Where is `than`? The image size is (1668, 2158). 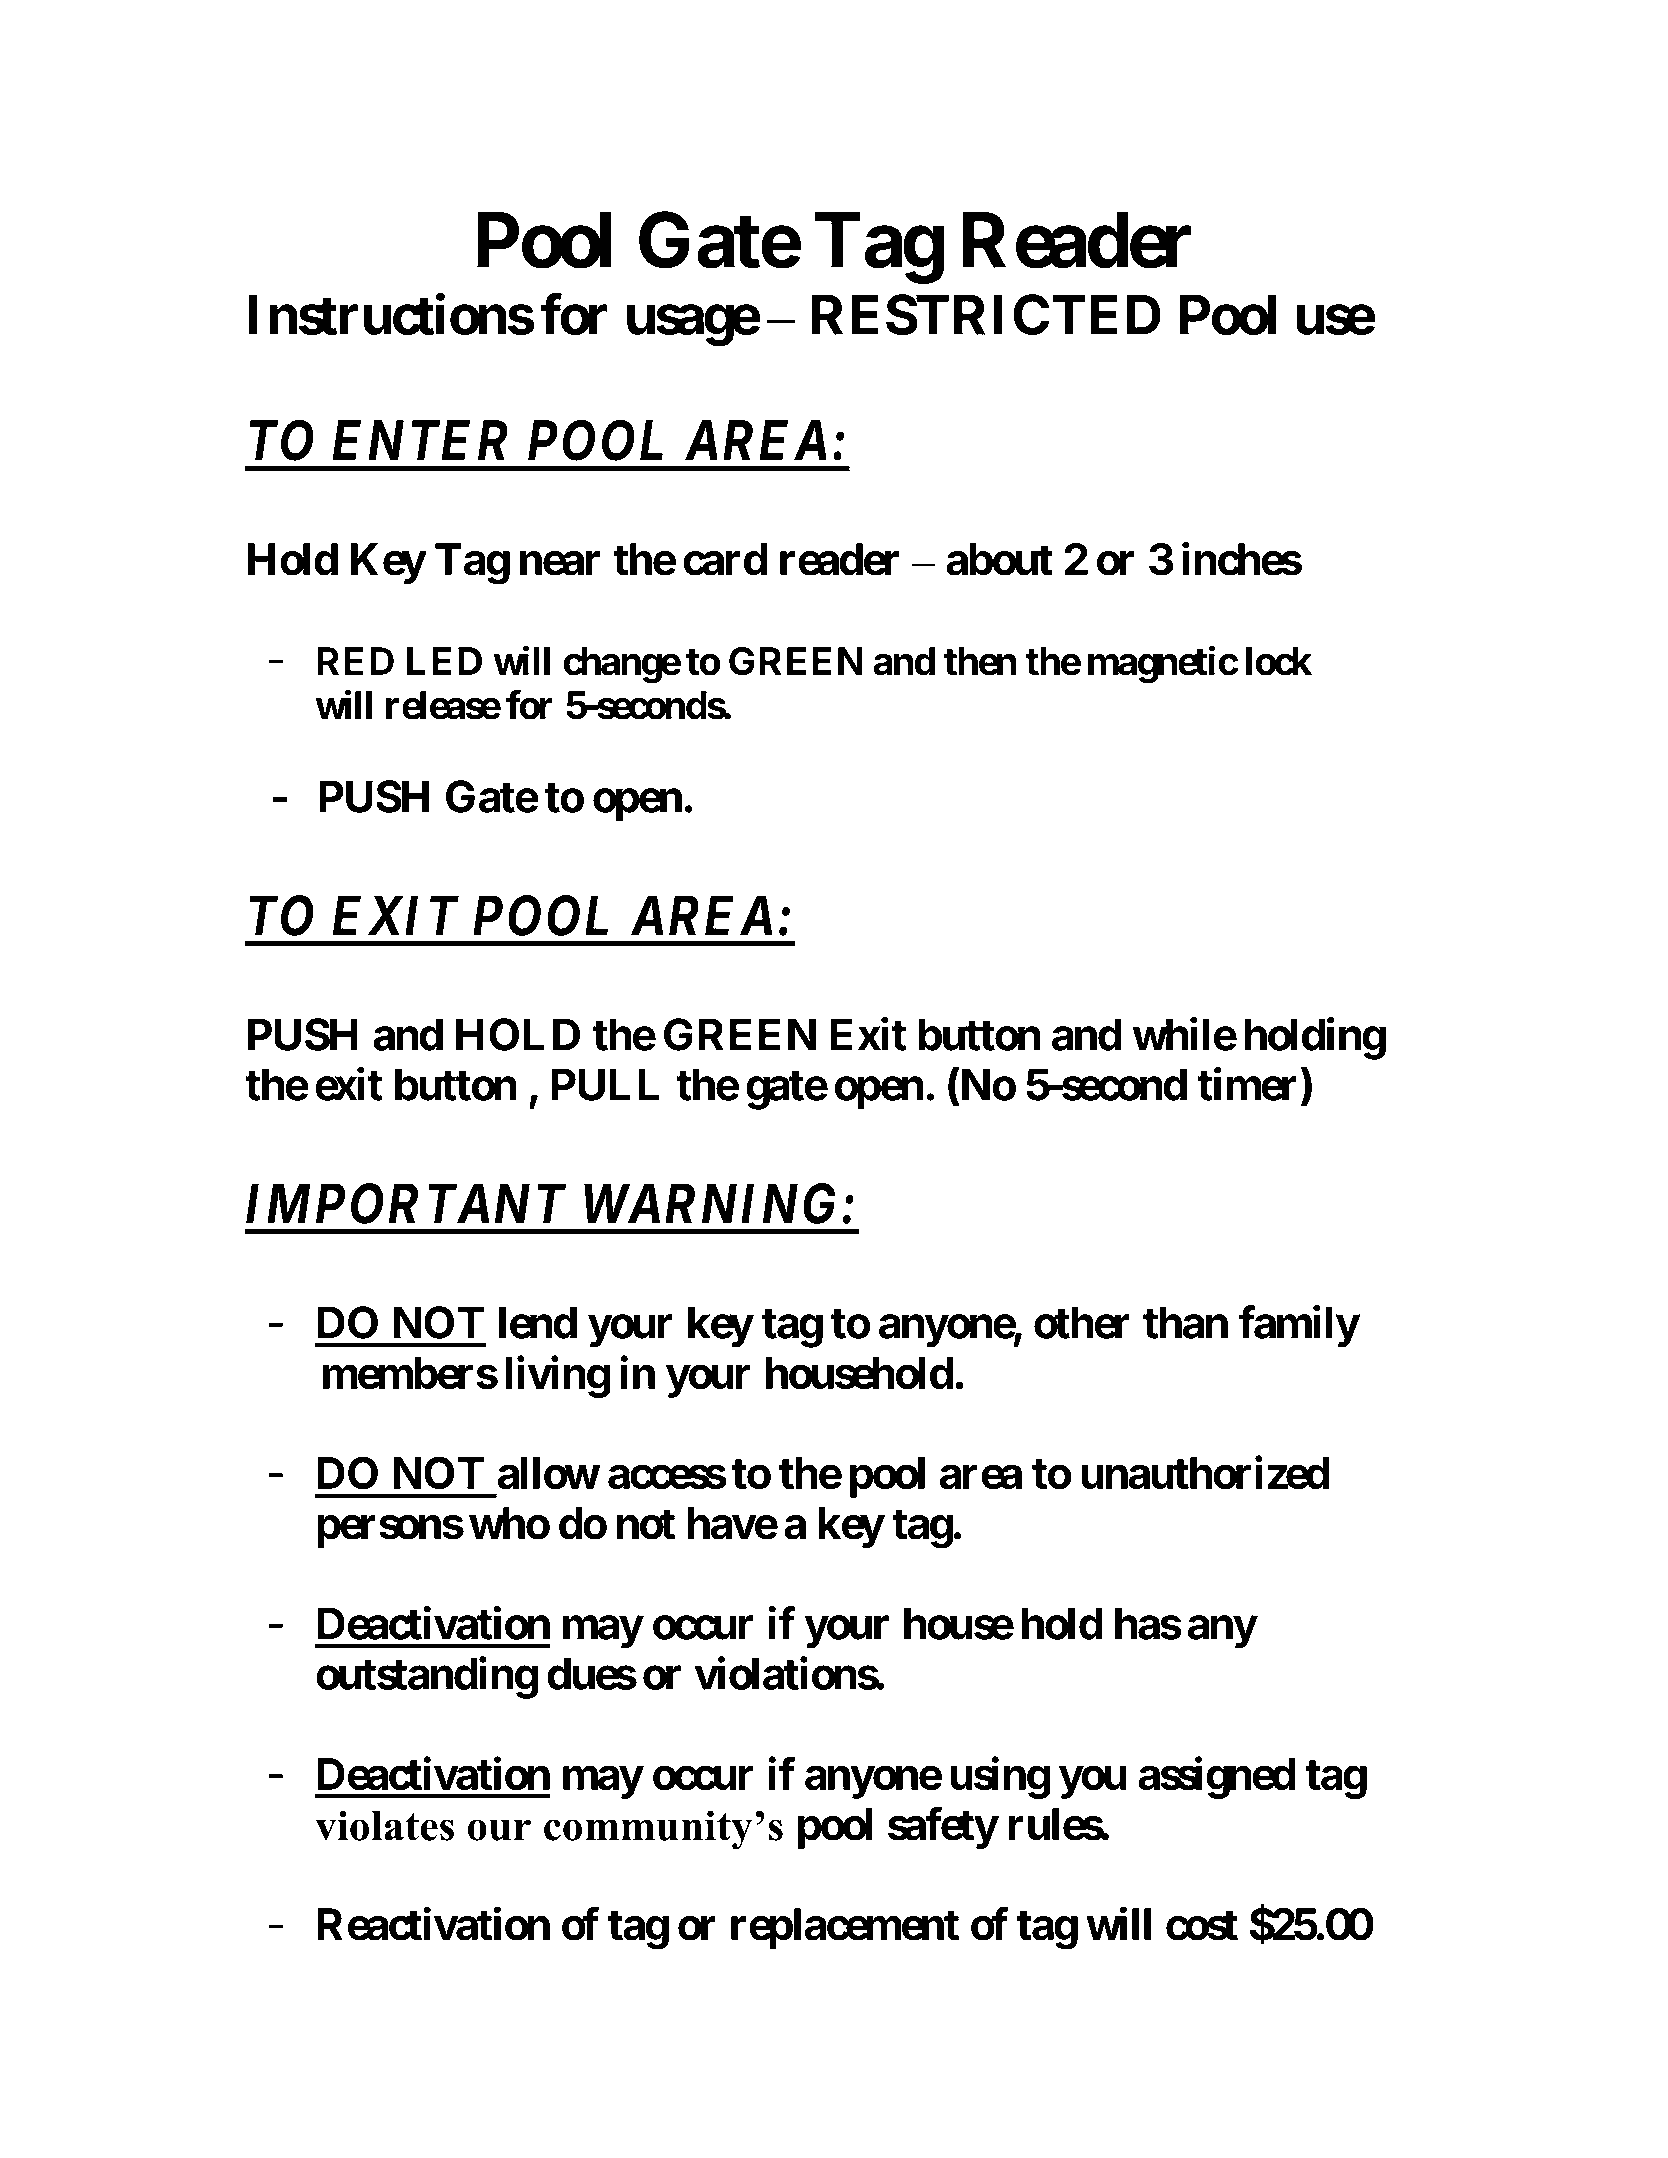 than is located at coordinates (1185, 1323).
